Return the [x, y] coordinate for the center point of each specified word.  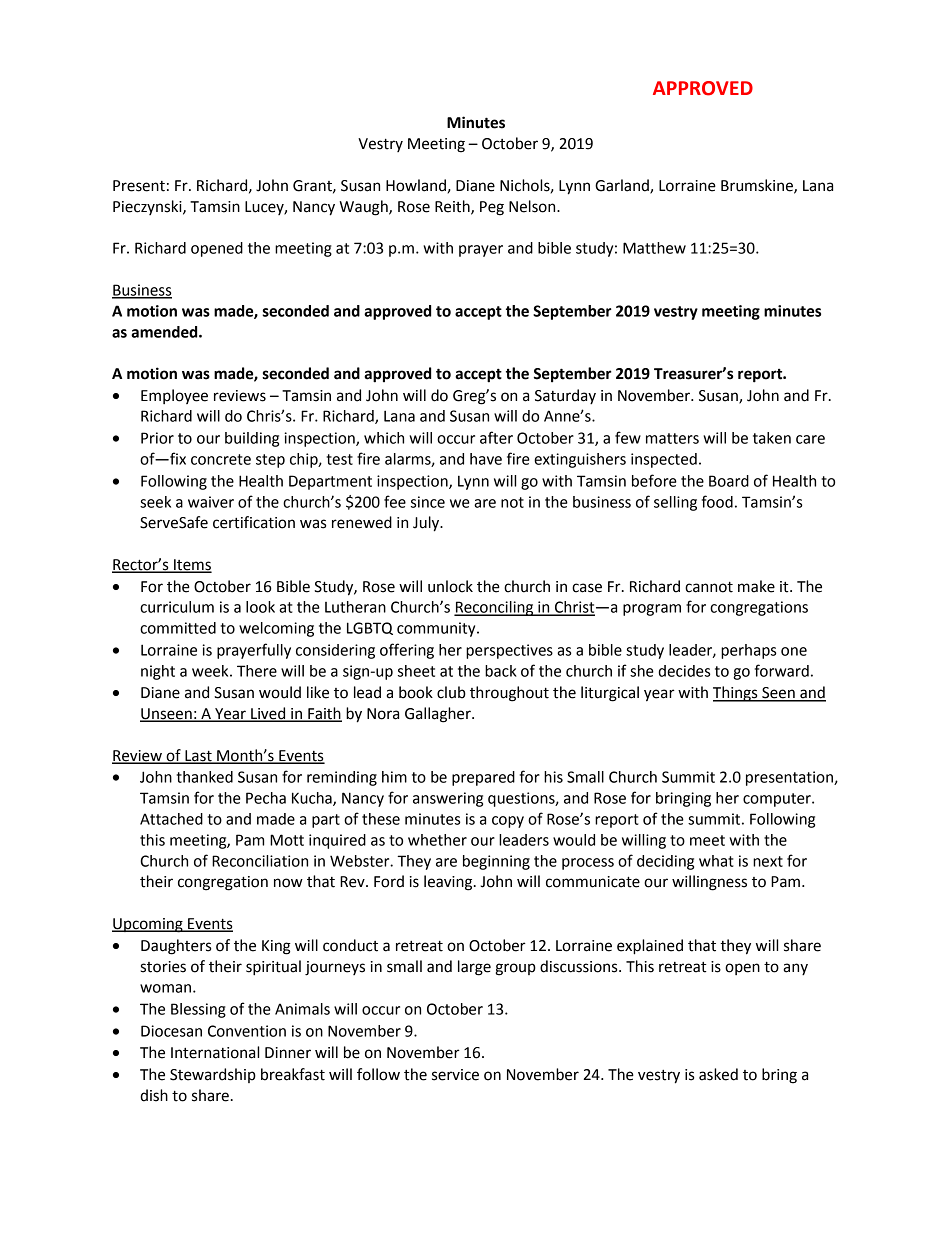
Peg [492, 208]
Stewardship [213, 1075]
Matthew [654, 248]
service [455, 1075]
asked [718, 1074]
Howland [416, 185]
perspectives [509, 651]
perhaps [748, 651]
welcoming [276, 629]
